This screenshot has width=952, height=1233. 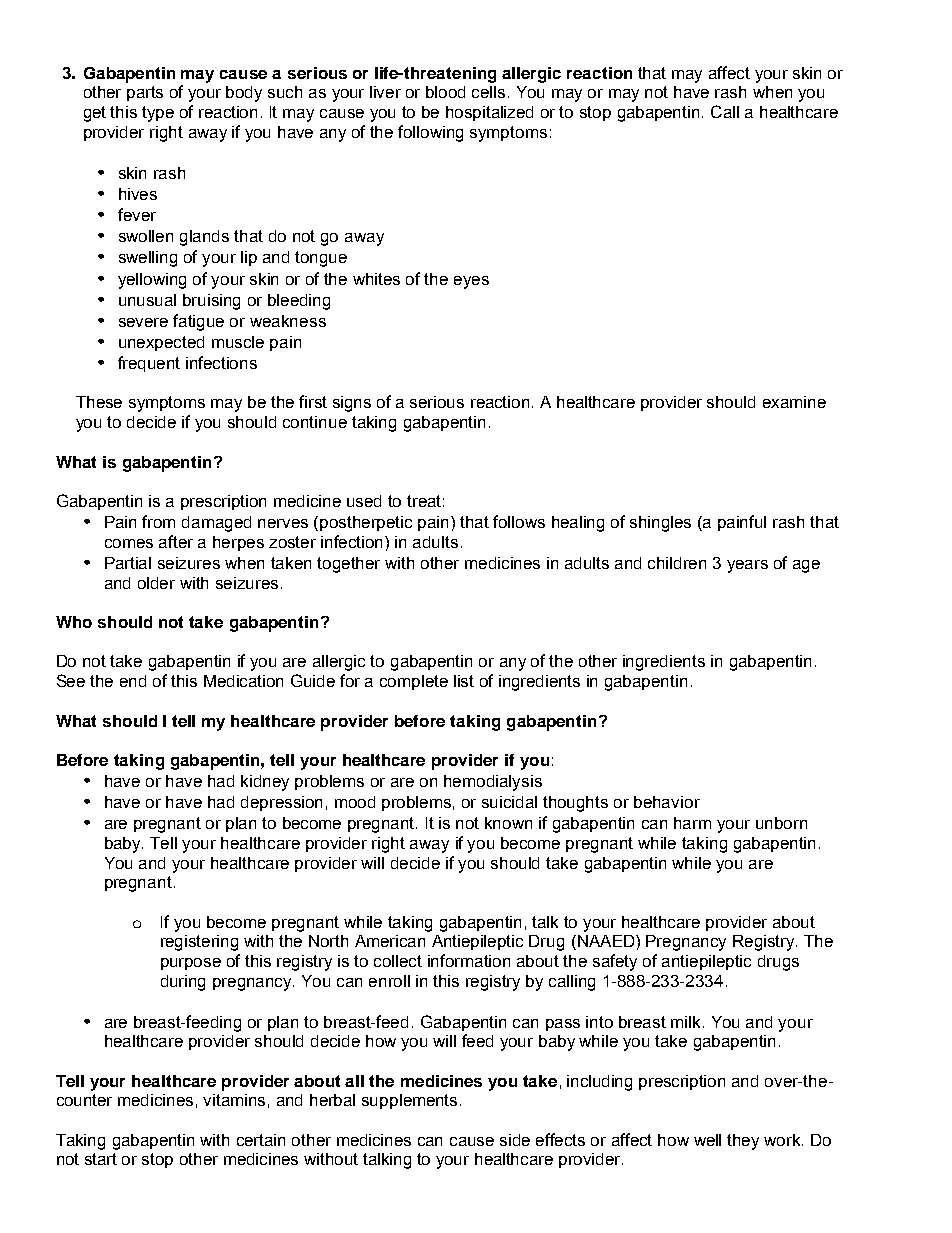 What do you see at coordinates (414, 682) in the screenshot?
I see `complete` at bounding box center [414, 682].
